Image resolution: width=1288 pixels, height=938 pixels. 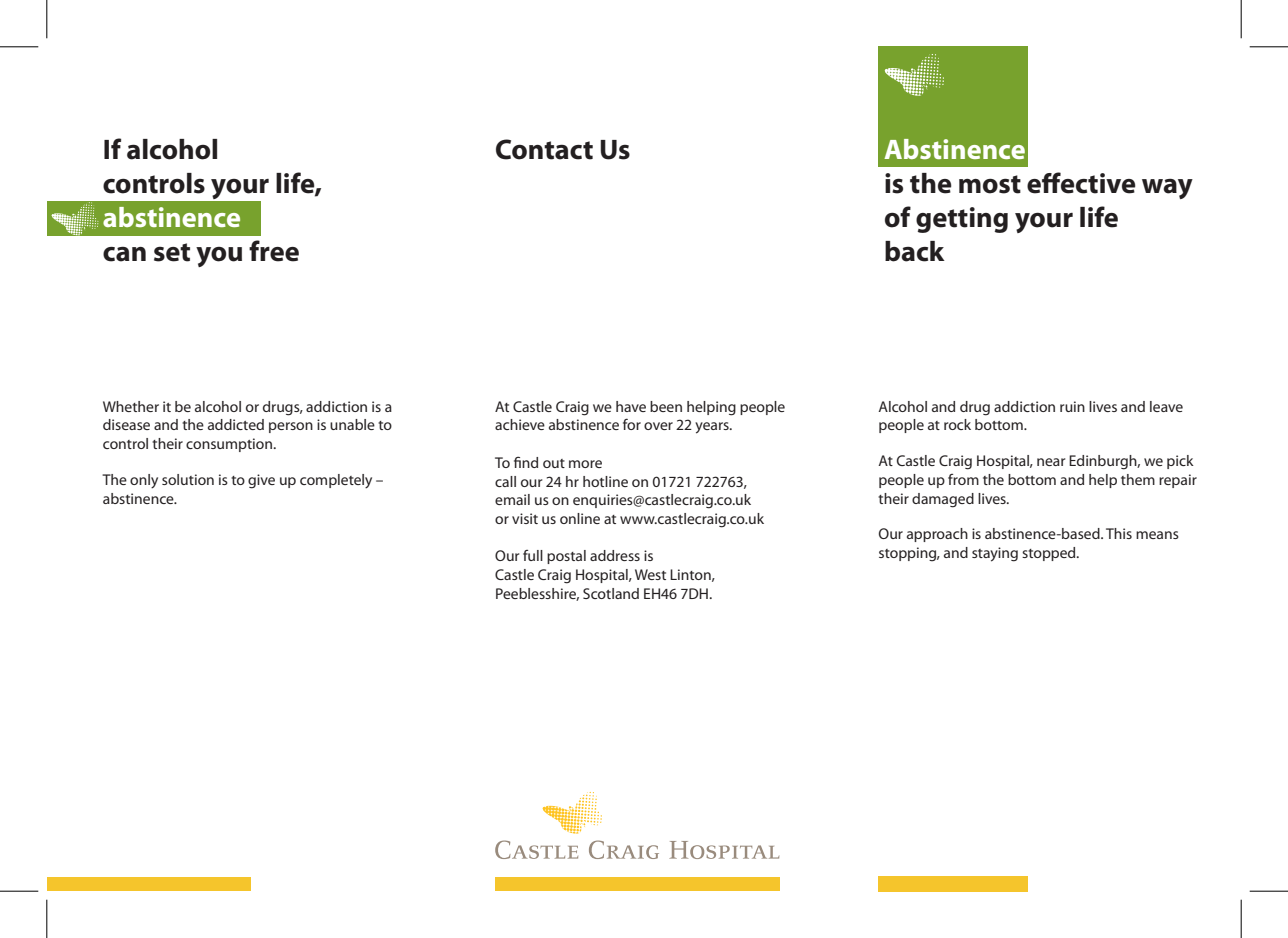 What do you see at coordinates (131, 406) in the document?
I see `Whether` at bounding box center [131, 406].
